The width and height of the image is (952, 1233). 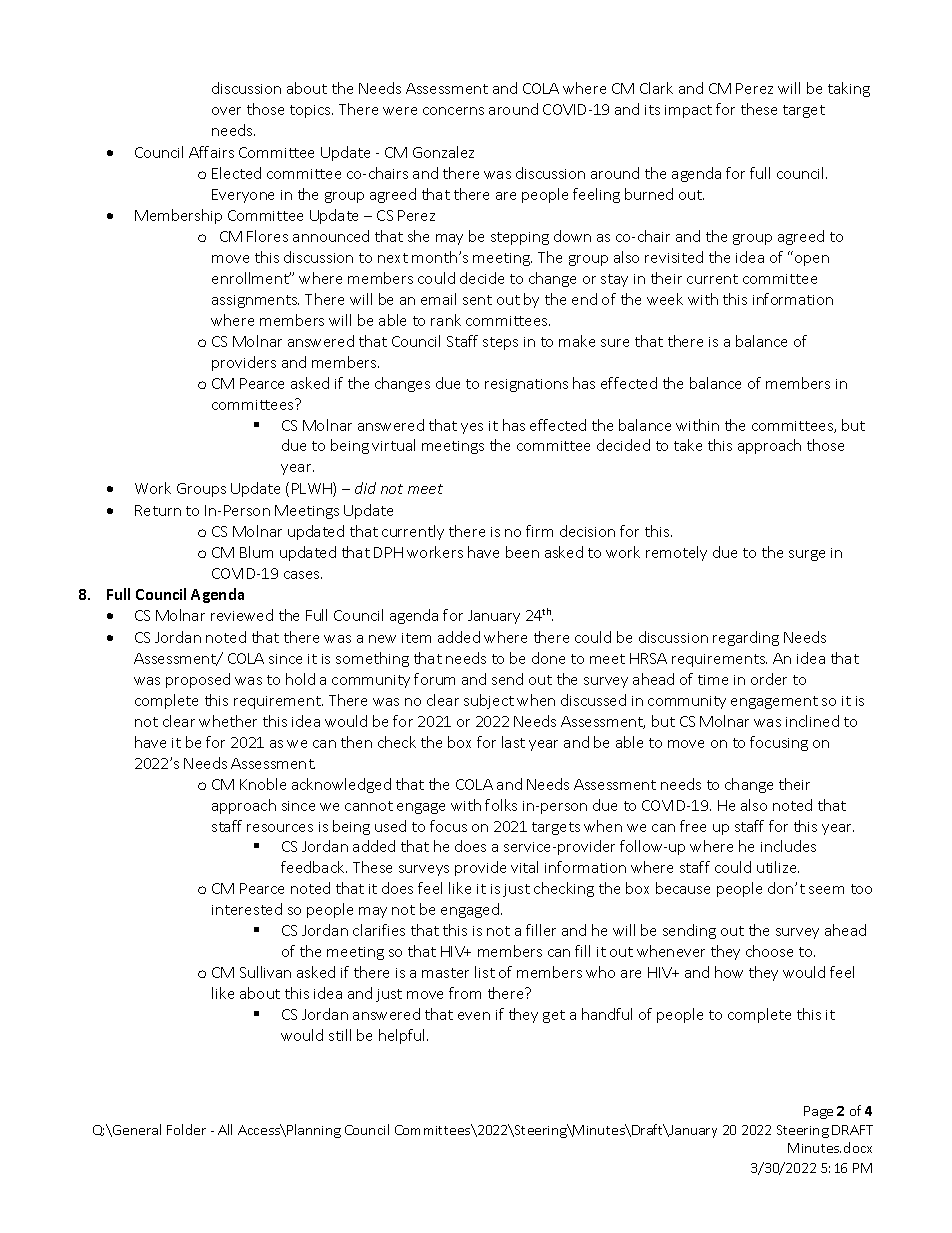 What do you see at coordinates (255, 301) in the image?
I see `assignments` at bounding box center [255, 301].
